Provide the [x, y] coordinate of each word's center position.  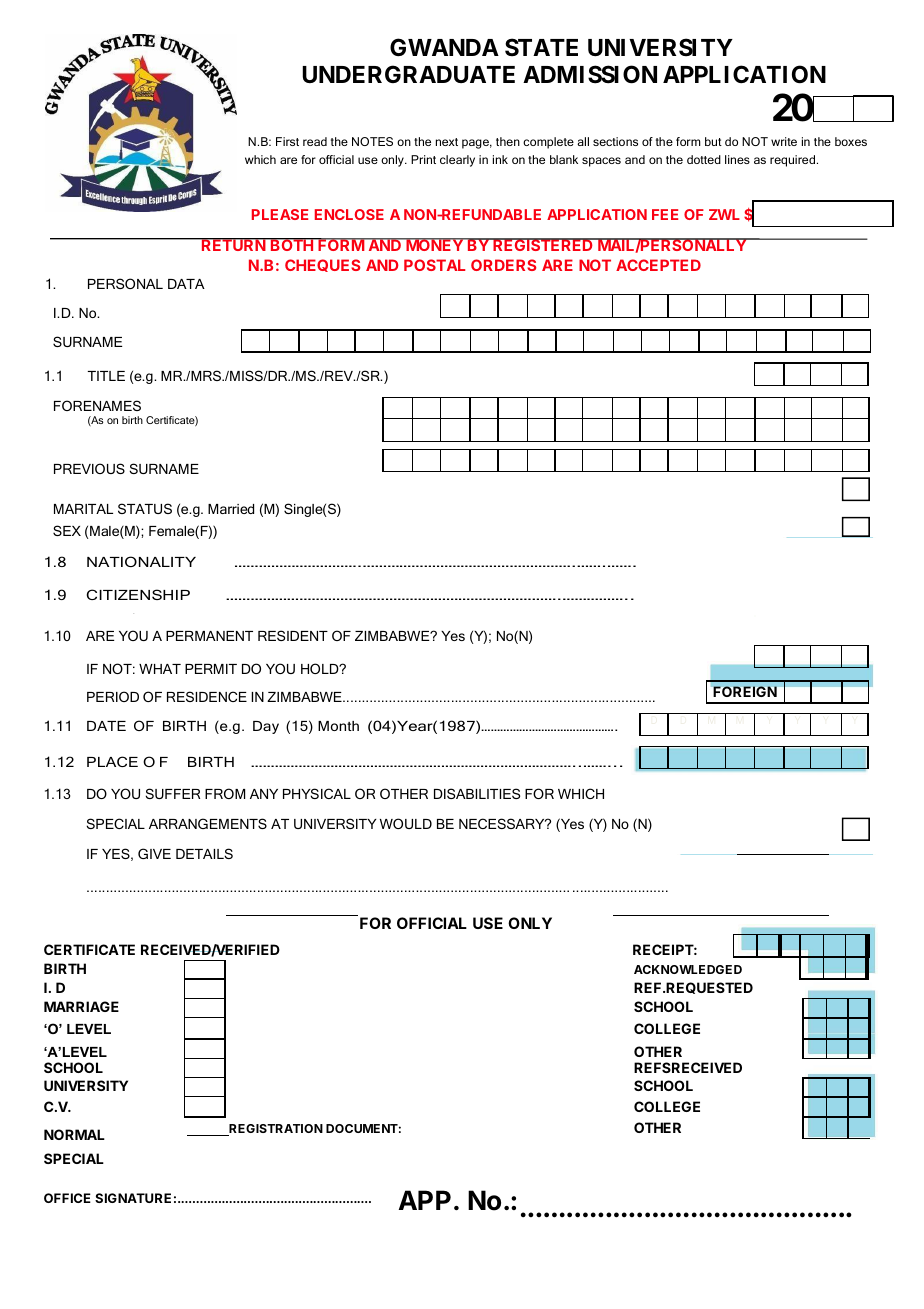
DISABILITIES [477, 793]
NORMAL [74, 1134]
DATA [186, 284]
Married [231, 509]
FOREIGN [745, 691]
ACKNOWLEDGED [688, 969]
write [784, 141]
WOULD [406, 823]
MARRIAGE [81, 1006]
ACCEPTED [658, 265]
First [287, 141]
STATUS [145, 508]
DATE [106, 726]
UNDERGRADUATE [408, 74]
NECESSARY [503, 823]
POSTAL [434, 265]
